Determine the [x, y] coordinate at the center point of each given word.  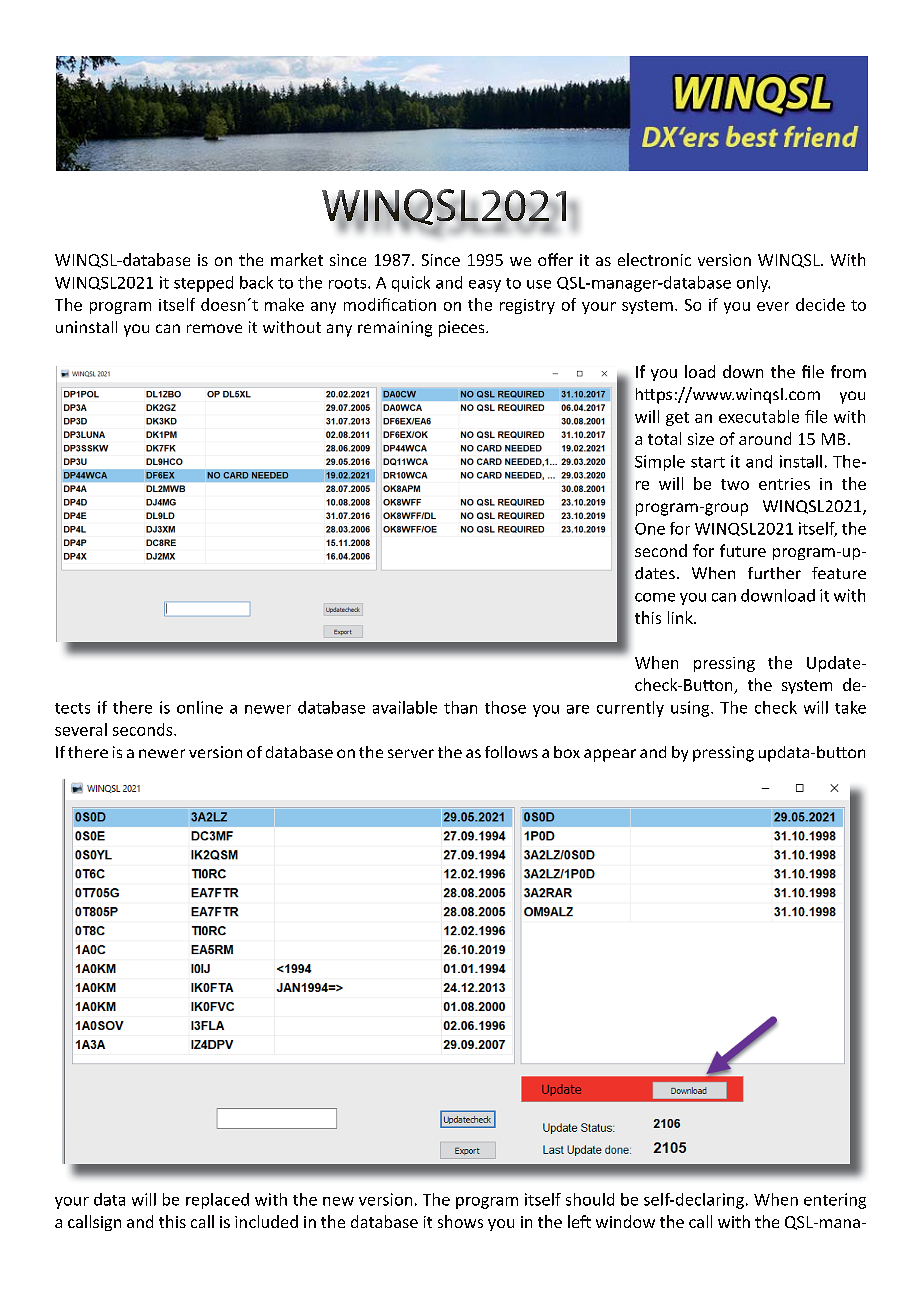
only [753, 284]
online [200, 707]
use [539, 284]
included [266, 1221]
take [850, 707]
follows [511, 752]
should [590, 1199]
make [284, 304]
